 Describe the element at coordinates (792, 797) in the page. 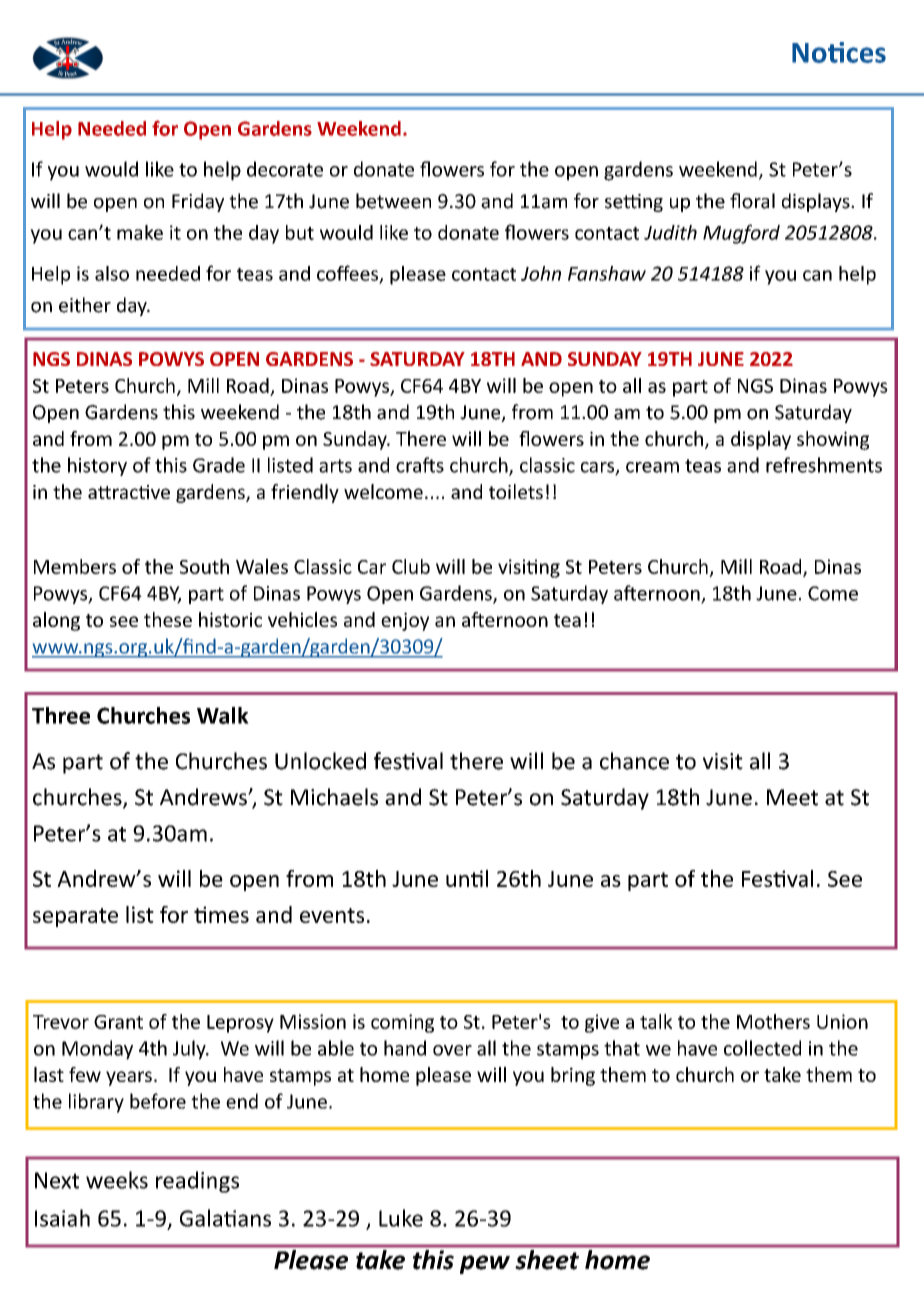

I see `Meet` at that location.
